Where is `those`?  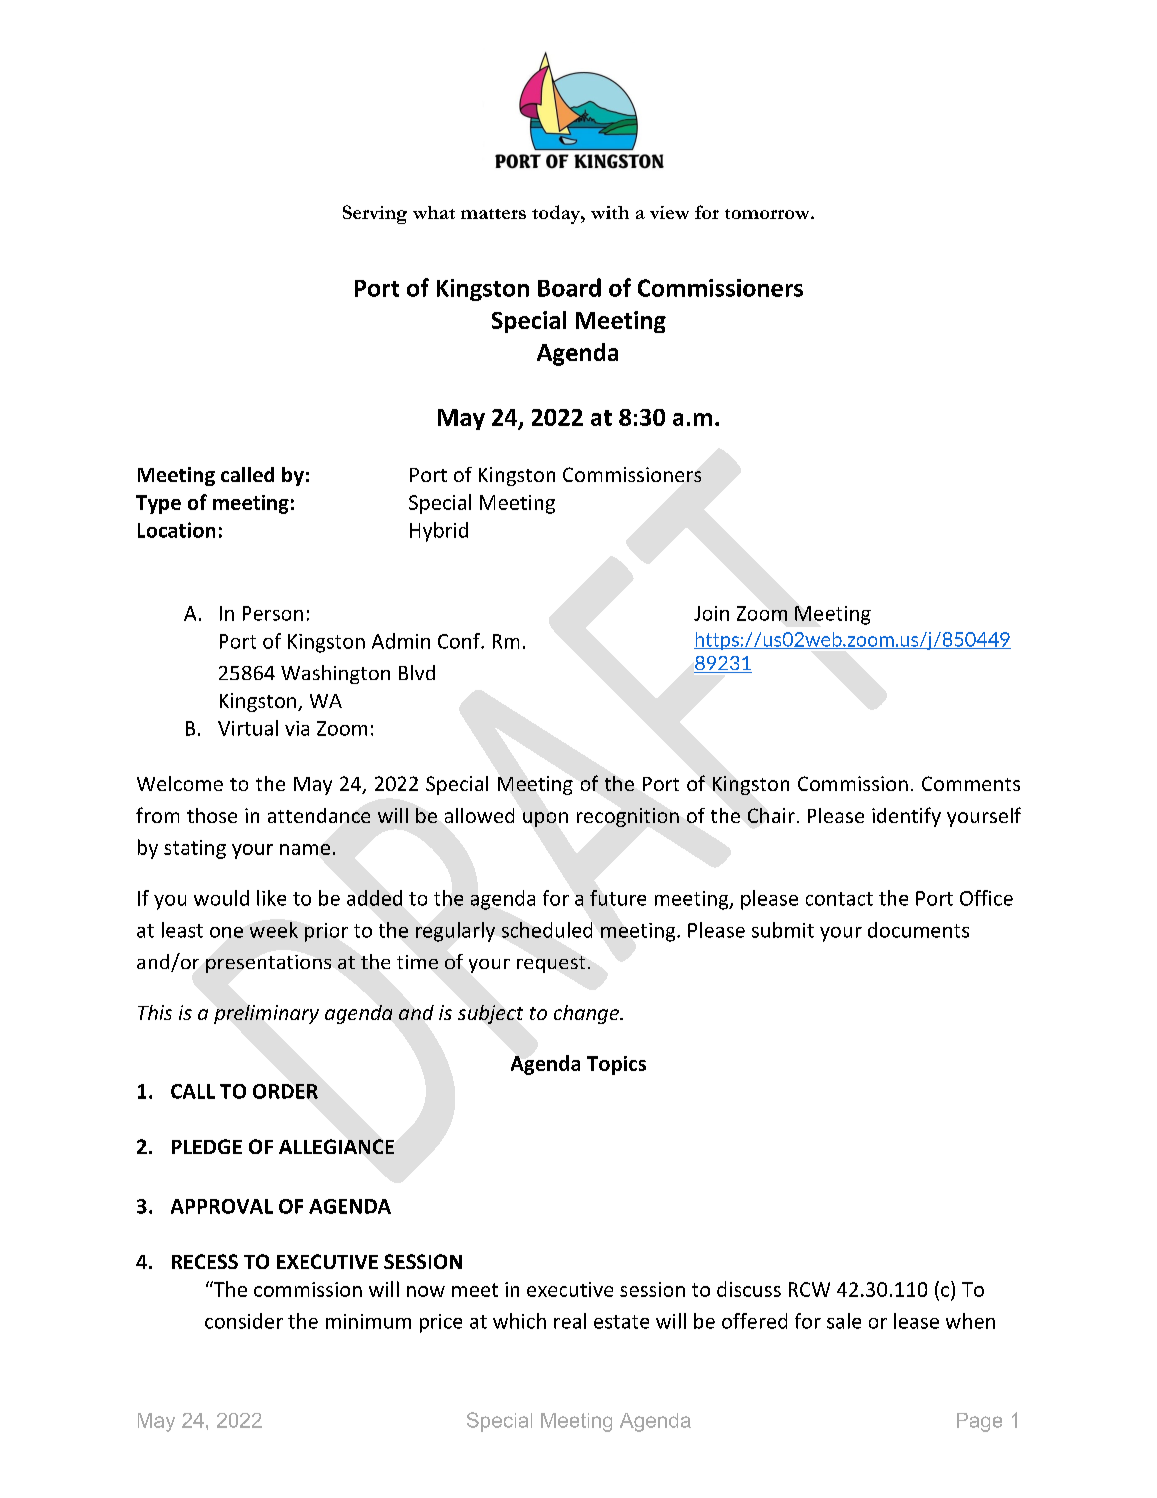
those is located at coordinates (212, 815).
